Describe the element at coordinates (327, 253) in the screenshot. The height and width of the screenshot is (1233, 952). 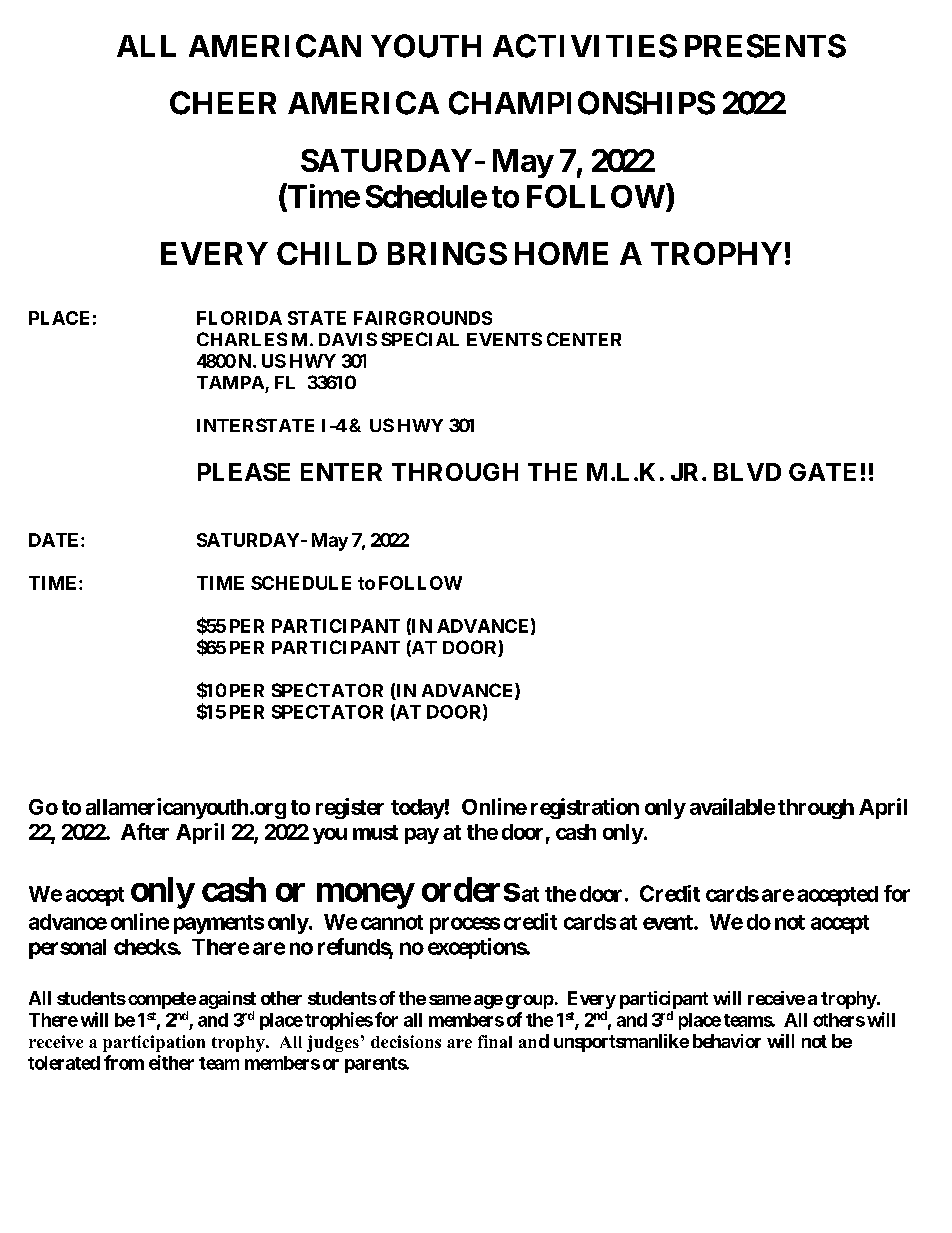
I see `CHILD` at that location.
